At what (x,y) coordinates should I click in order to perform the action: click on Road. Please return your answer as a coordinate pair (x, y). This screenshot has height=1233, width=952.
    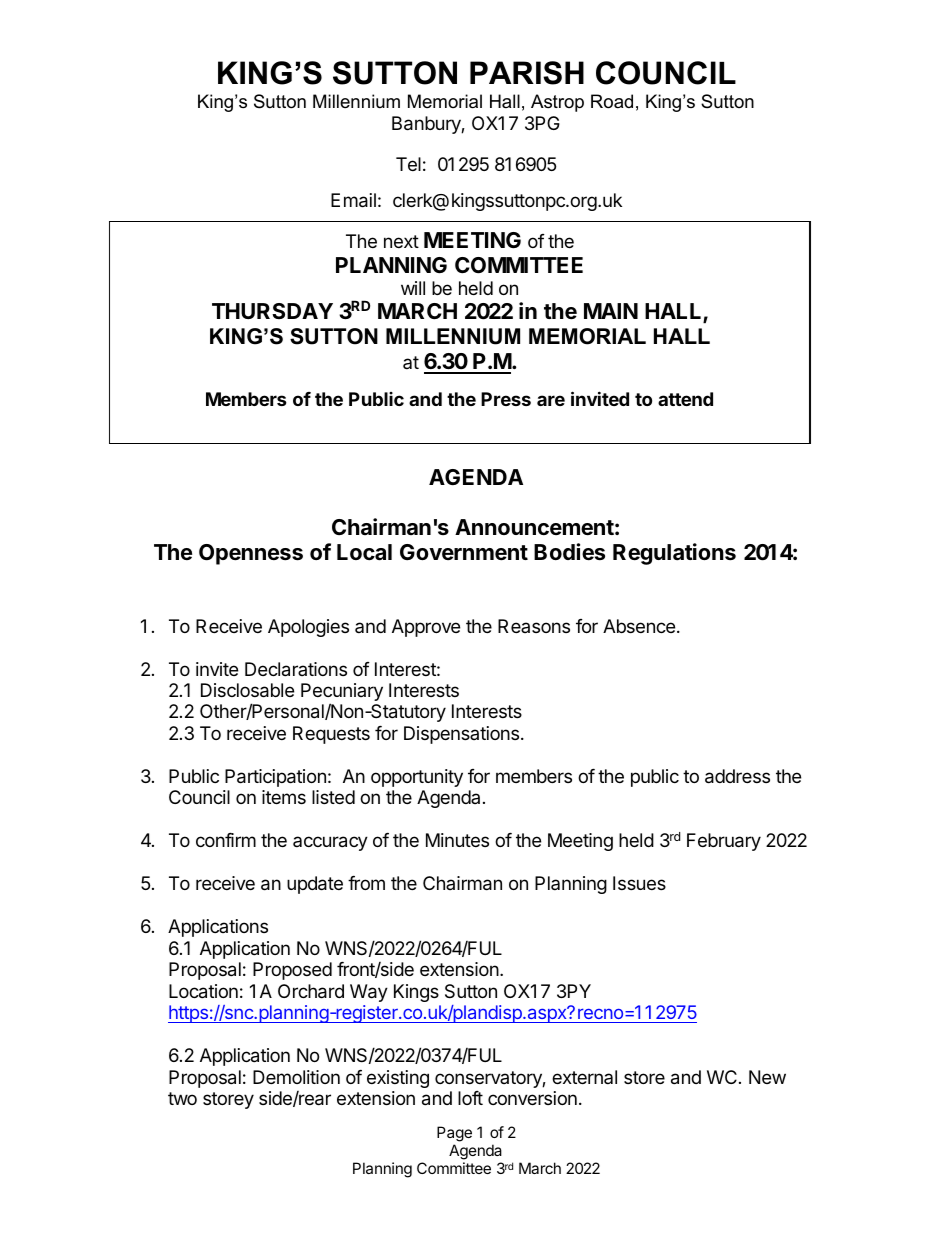
    Looking at the image, I should click on (612, 101).
